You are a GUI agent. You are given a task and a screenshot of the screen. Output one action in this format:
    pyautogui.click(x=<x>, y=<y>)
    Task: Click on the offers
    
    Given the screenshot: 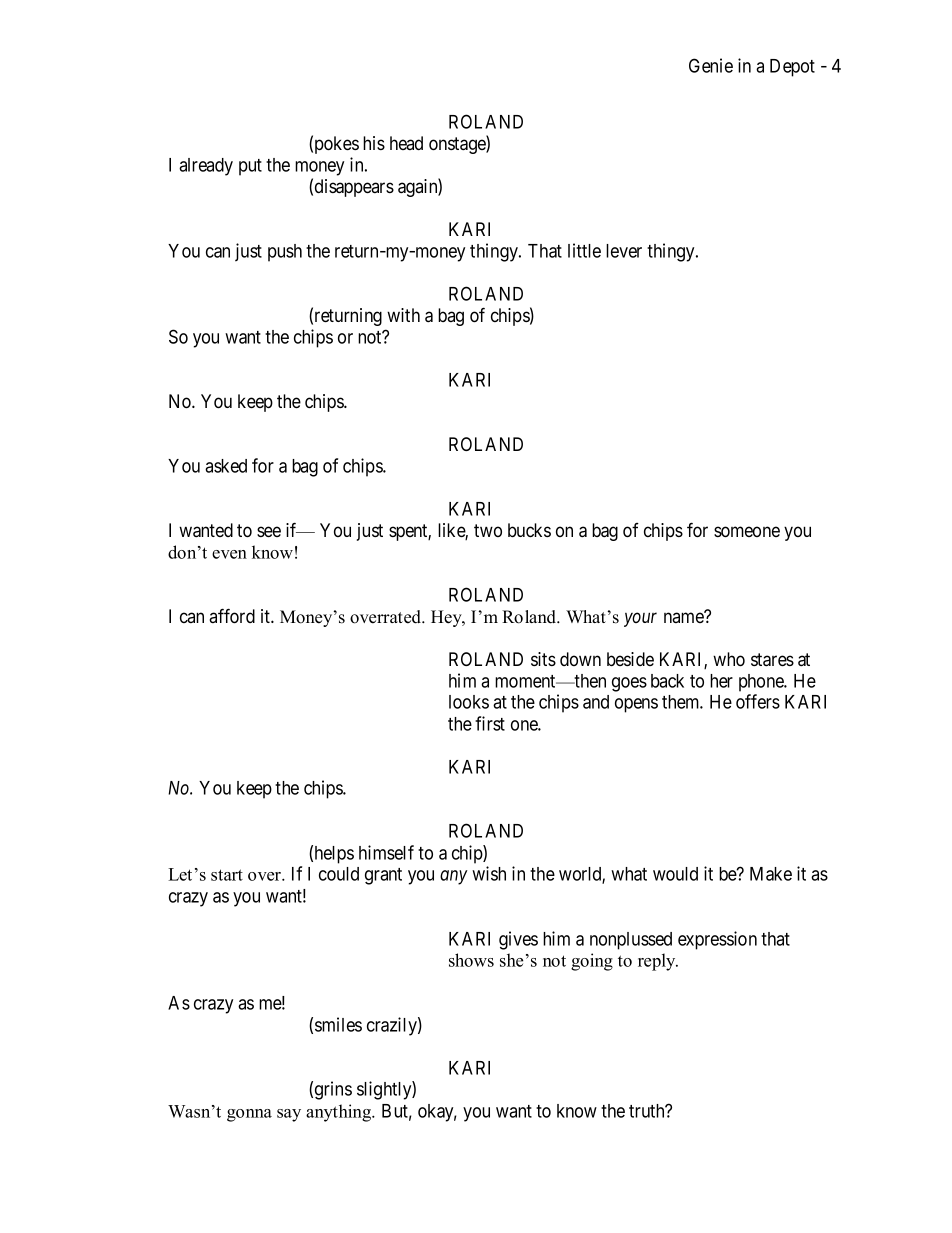 What is the action you would take?
    pyautogui.click(x=758, y=701)
